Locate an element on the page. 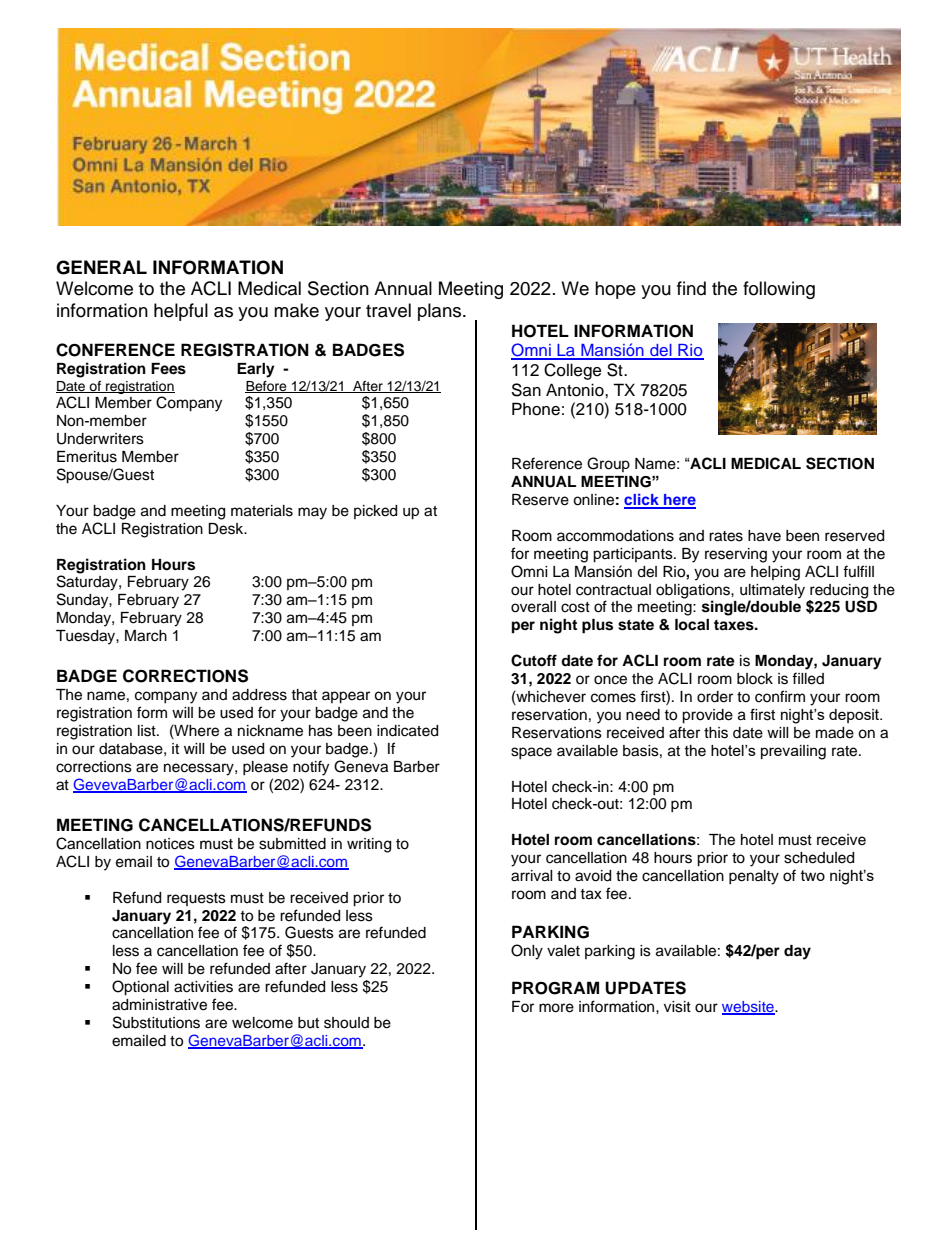  following is located at coordinates (779, 290).
